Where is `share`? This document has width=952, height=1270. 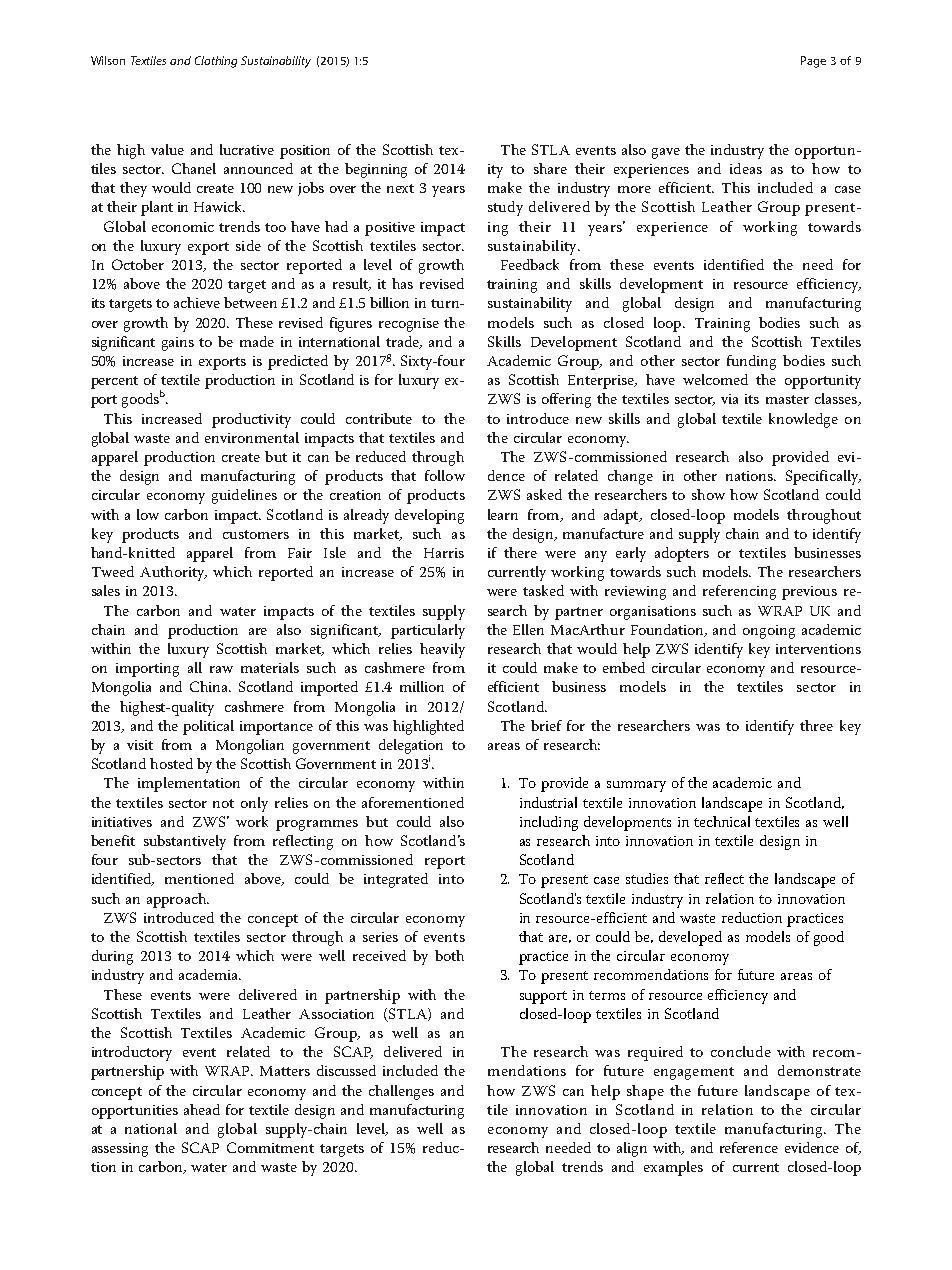 share is located at coordinates (550, 168).
